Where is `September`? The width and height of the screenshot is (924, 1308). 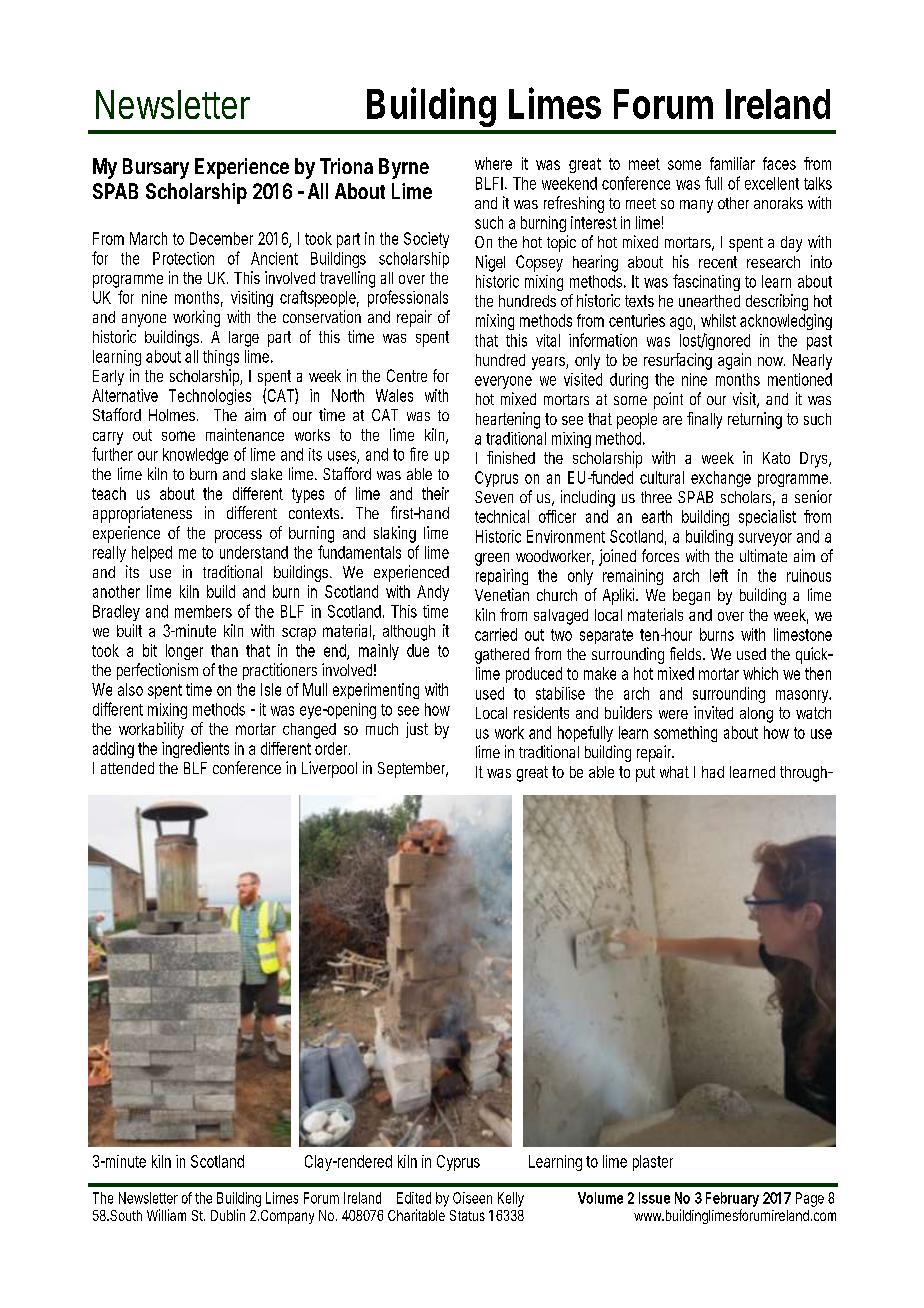 September is located at coordinates (413, 770).
